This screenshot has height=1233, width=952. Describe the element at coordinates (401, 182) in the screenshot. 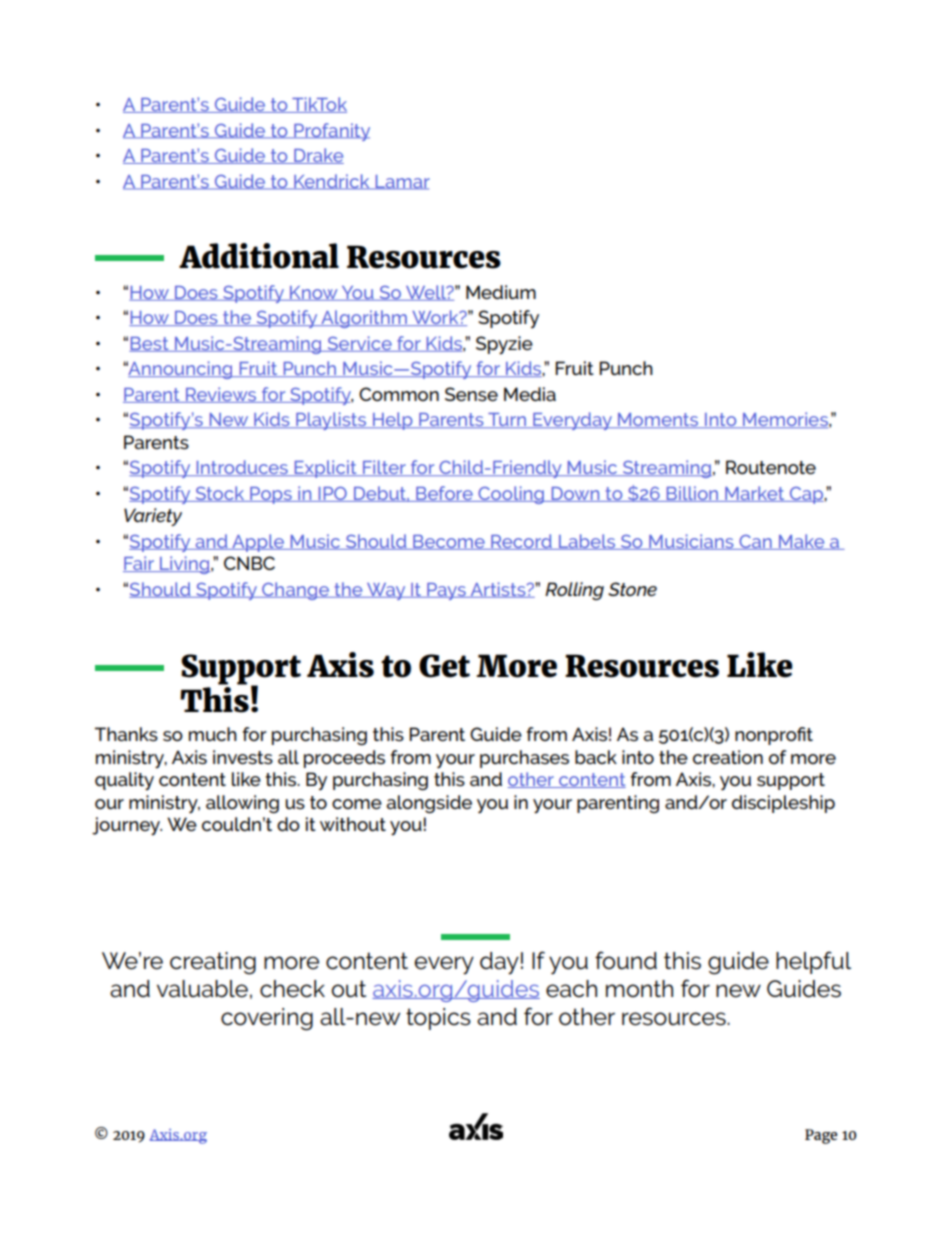

I see `Lamar` at that location.
